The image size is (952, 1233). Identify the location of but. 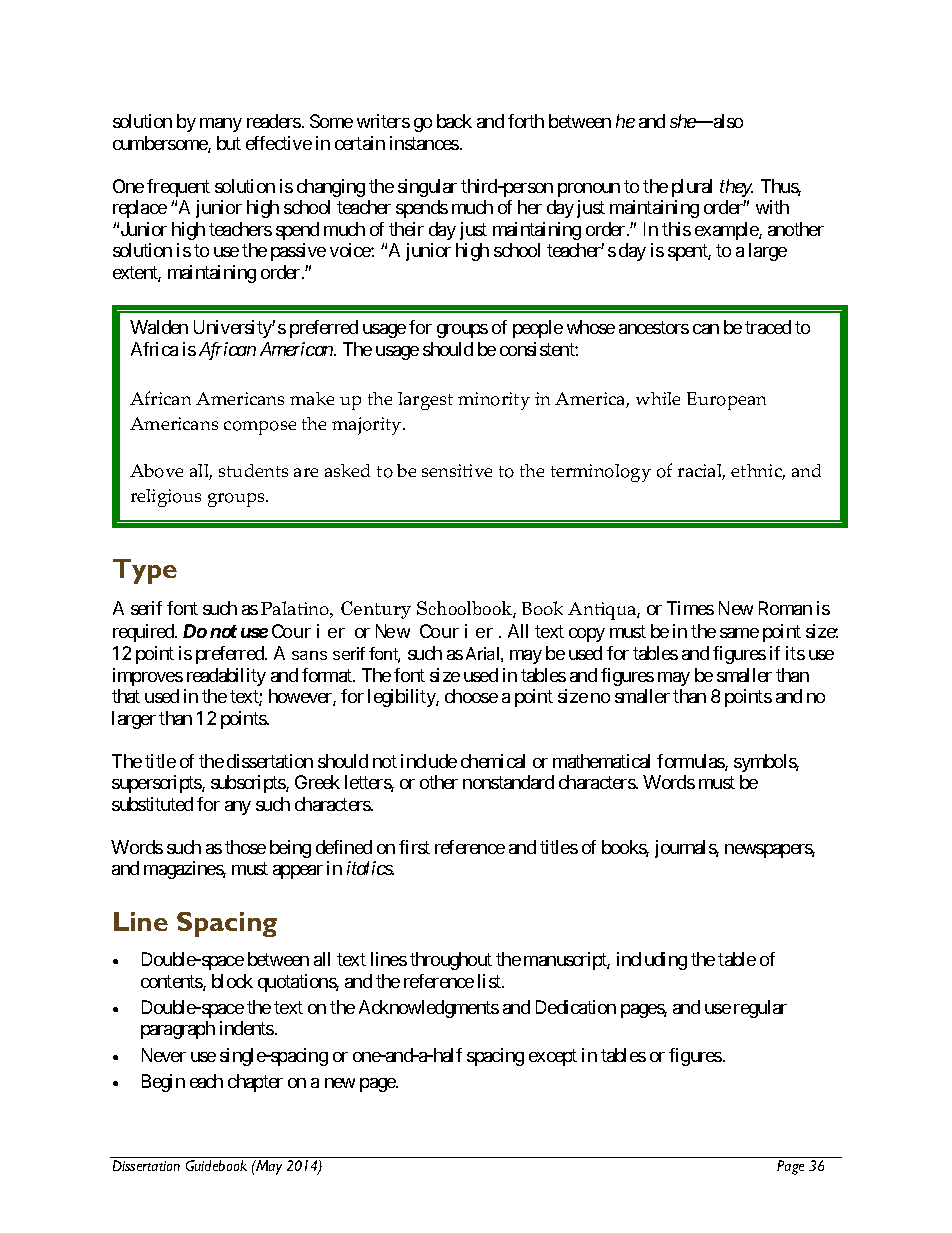
(229, 143).
